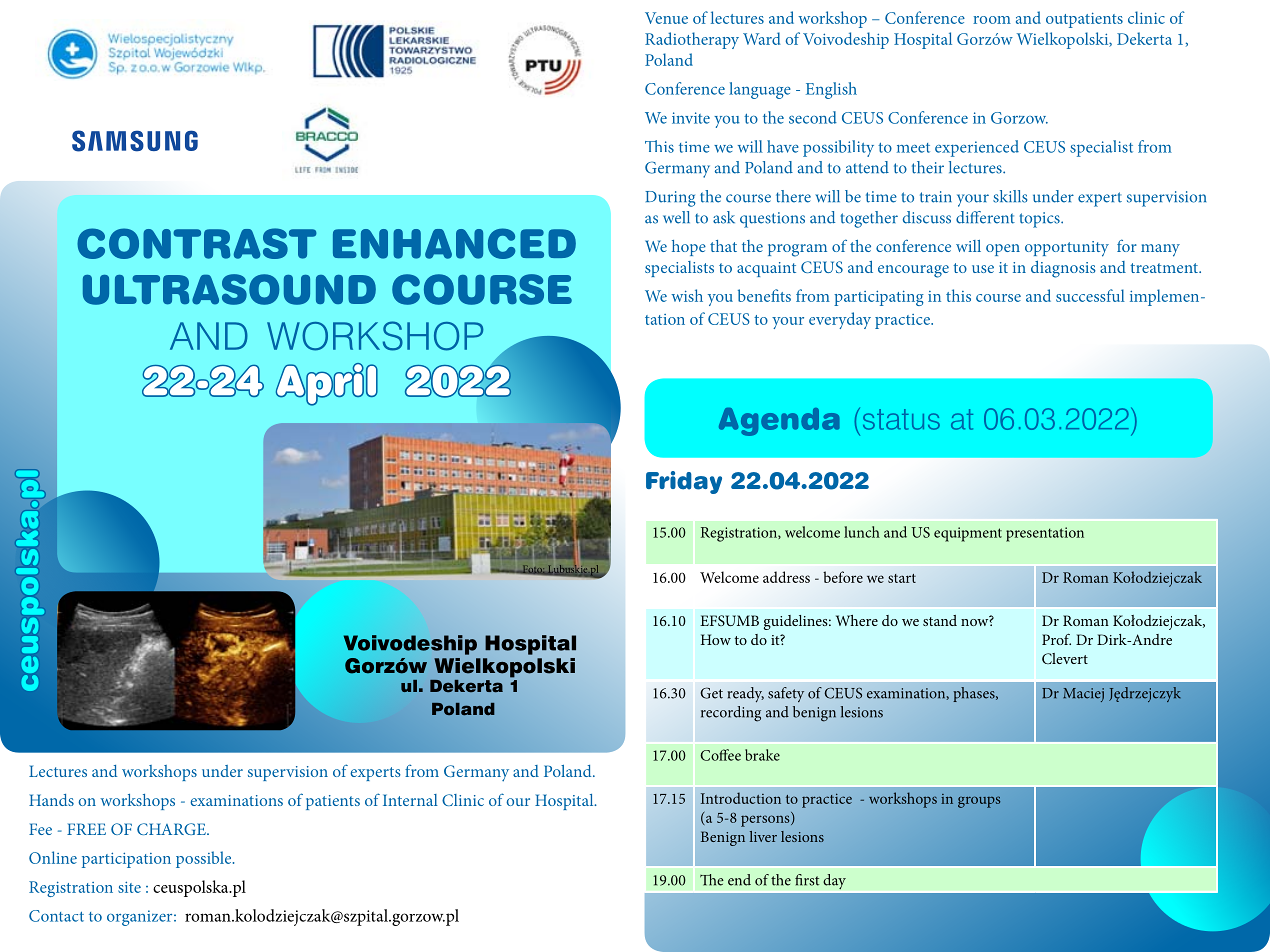  Describe the element at coordinates (992, 20) in the image. I see `room` at that location.
